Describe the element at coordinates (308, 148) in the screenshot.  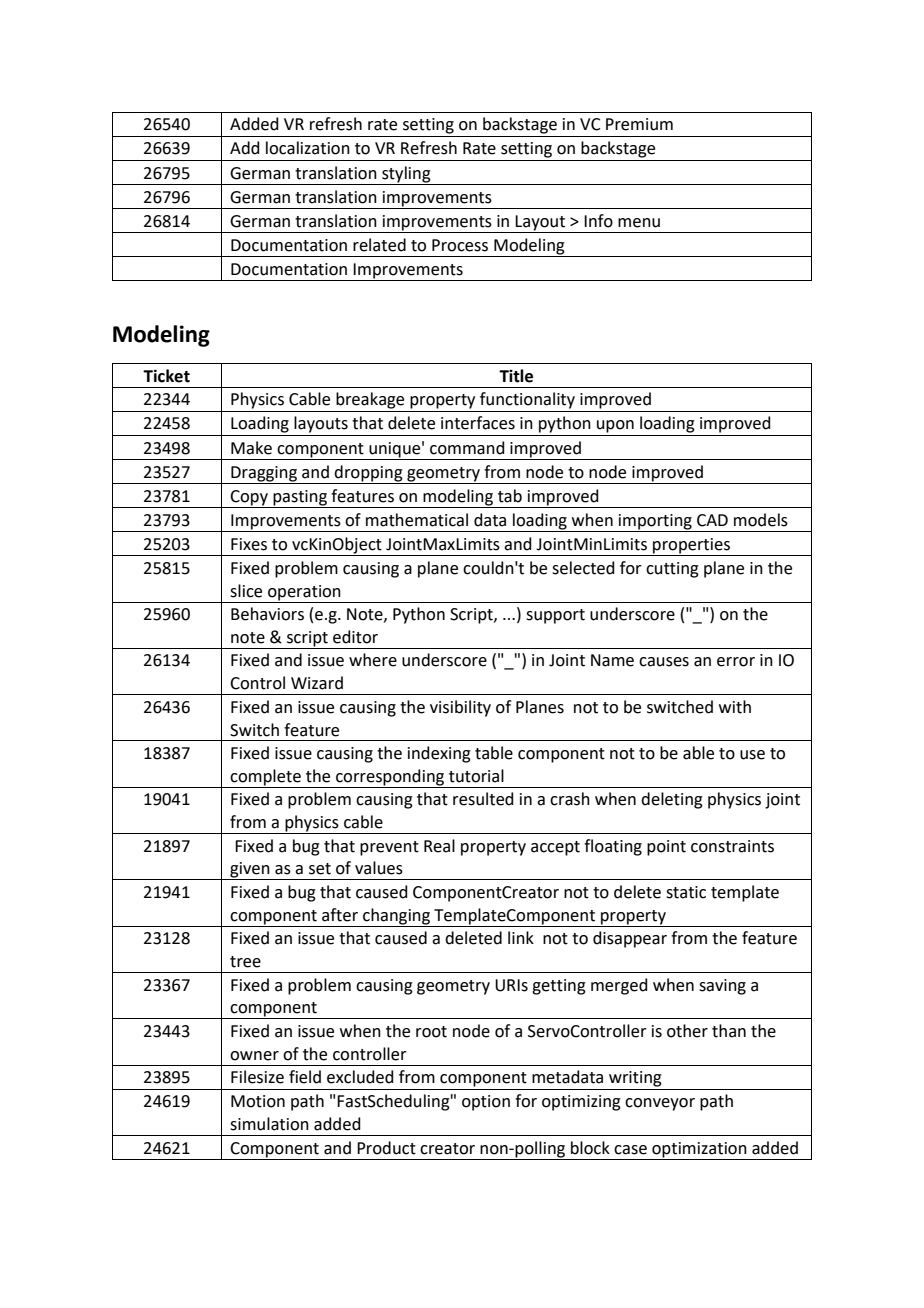
I see `localization` at that location.
